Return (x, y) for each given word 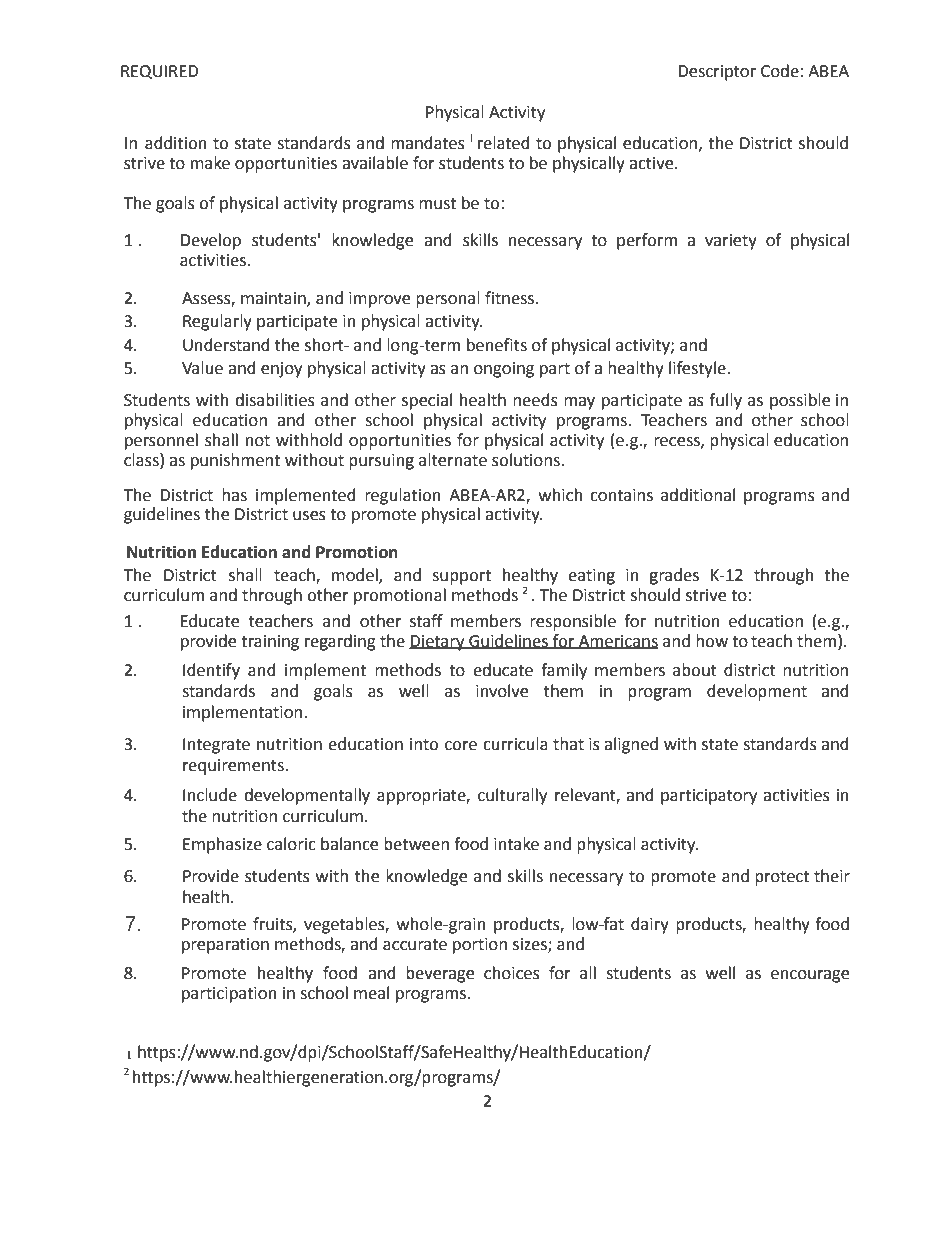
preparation (225, 946)
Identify (211, 671)
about (695, 670)
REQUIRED (159, 72)
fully (725, 401)
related (504, 143)
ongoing (504, 370)
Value (202, 368)
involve (502, 691)
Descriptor (717, 73)
